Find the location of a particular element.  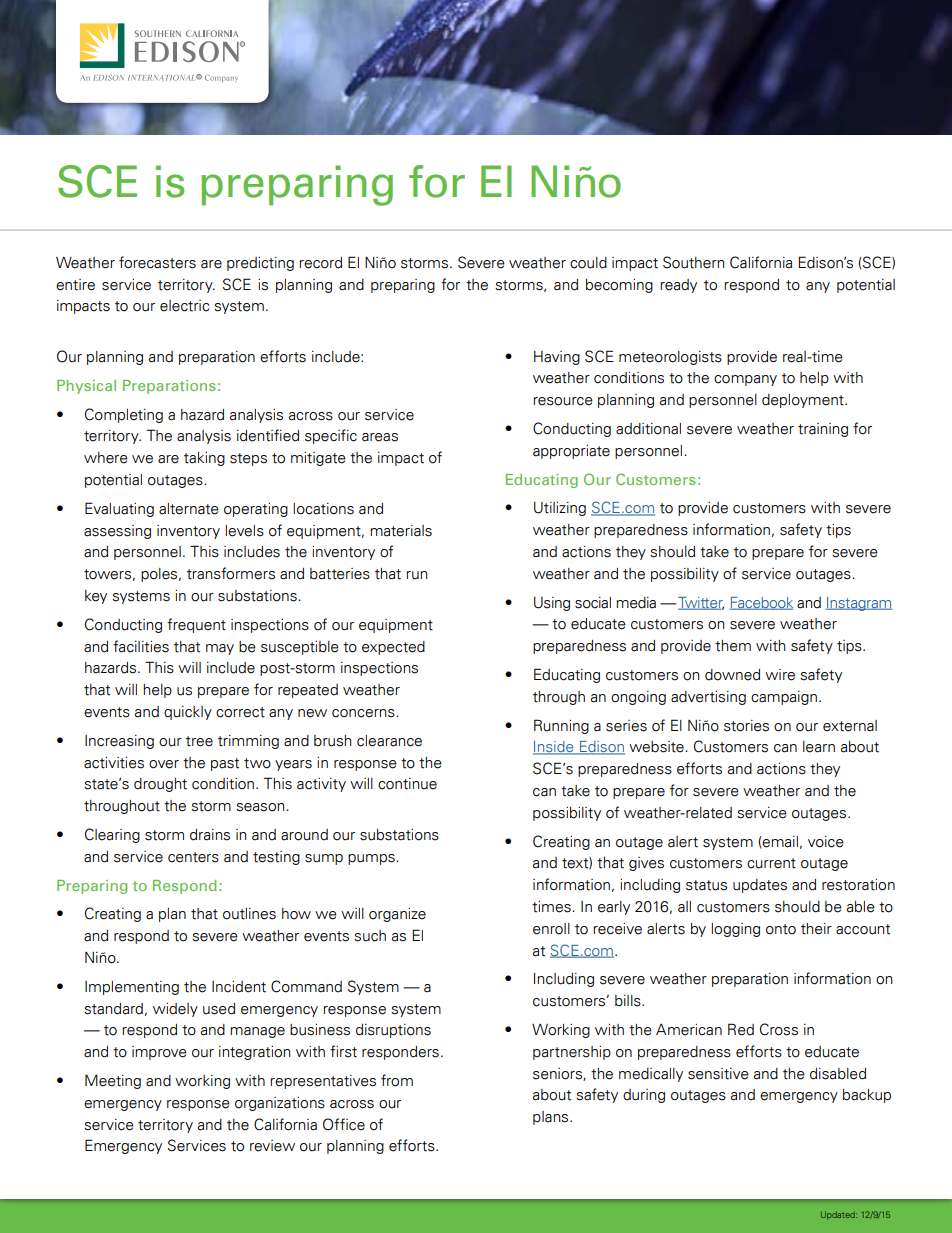

Office is located at coordinates (344, 1124).
